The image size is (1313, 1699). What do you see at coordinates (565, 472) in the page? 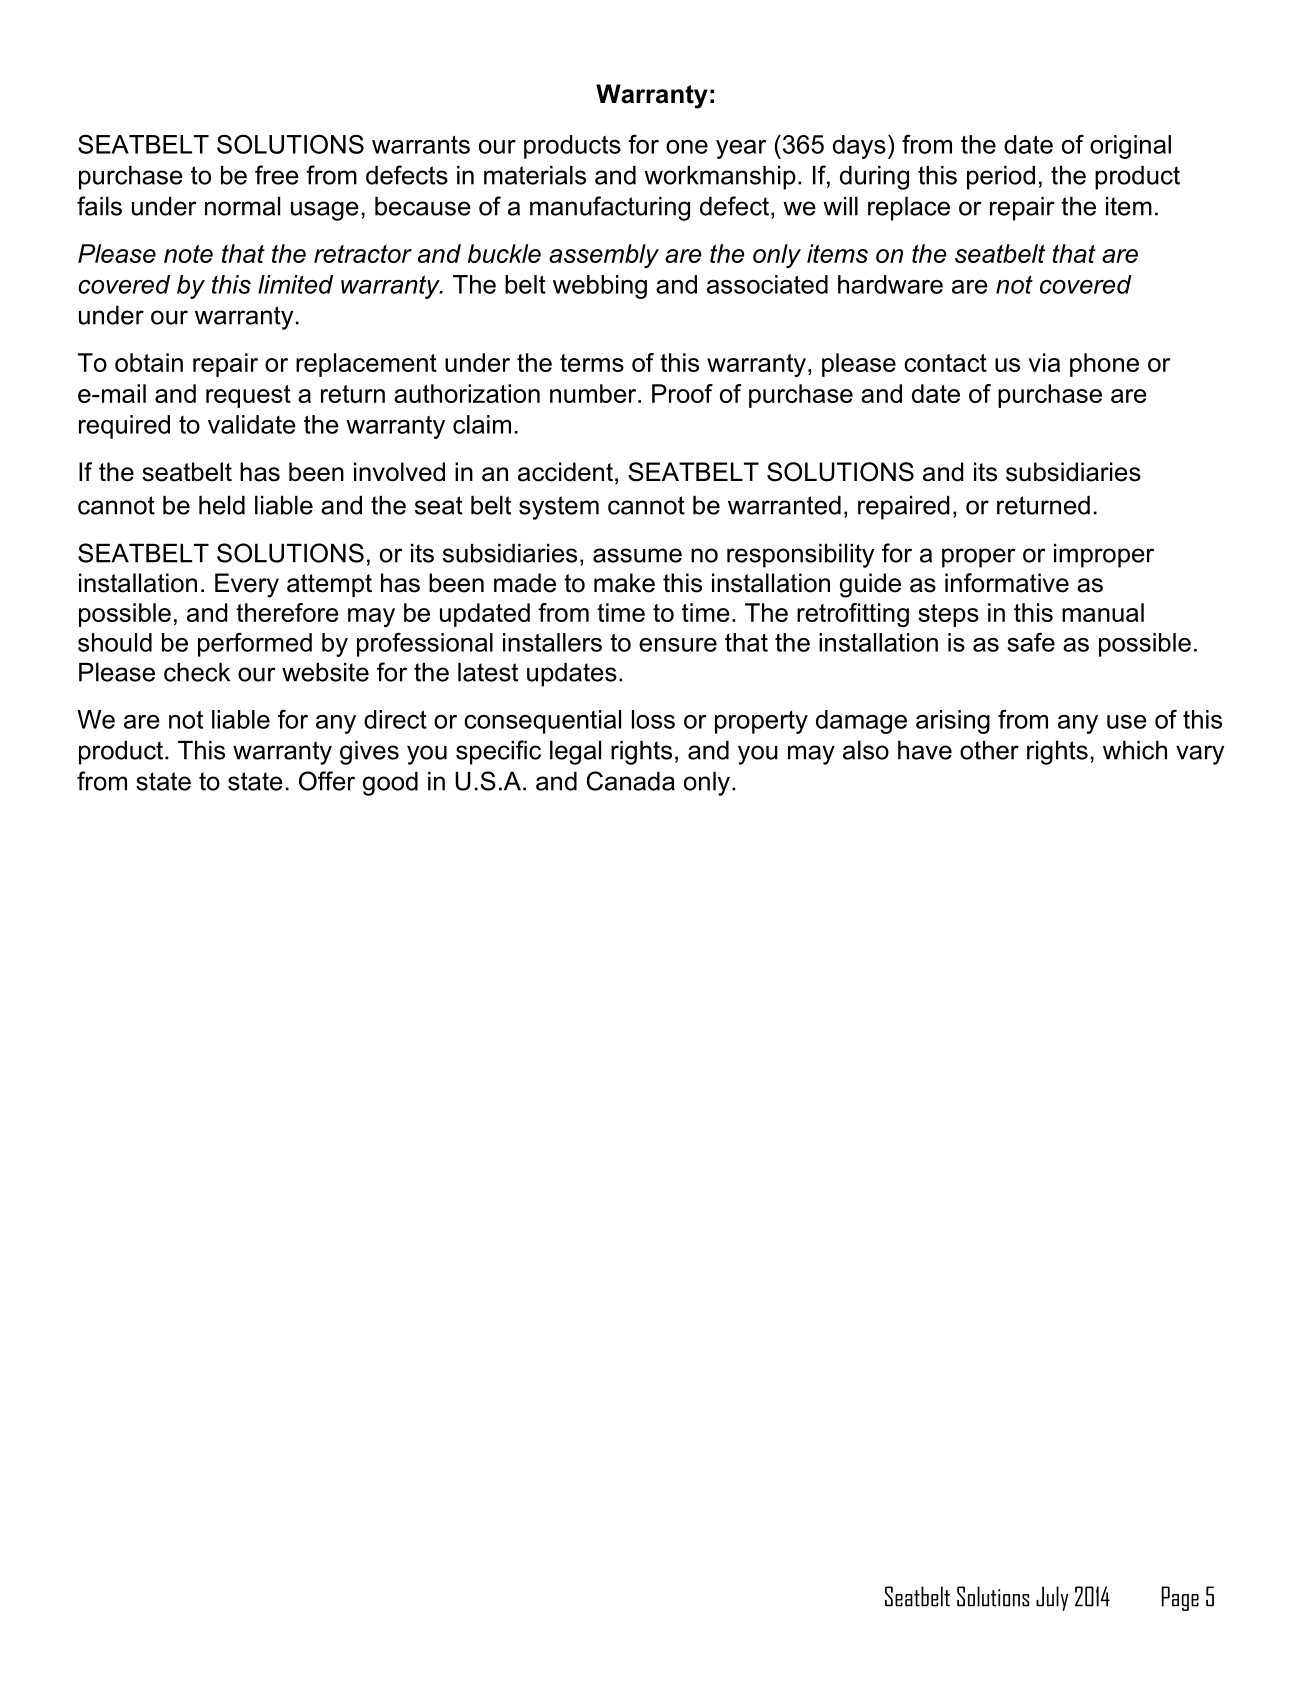
I see `accident` at bounding box center [565, 472].
